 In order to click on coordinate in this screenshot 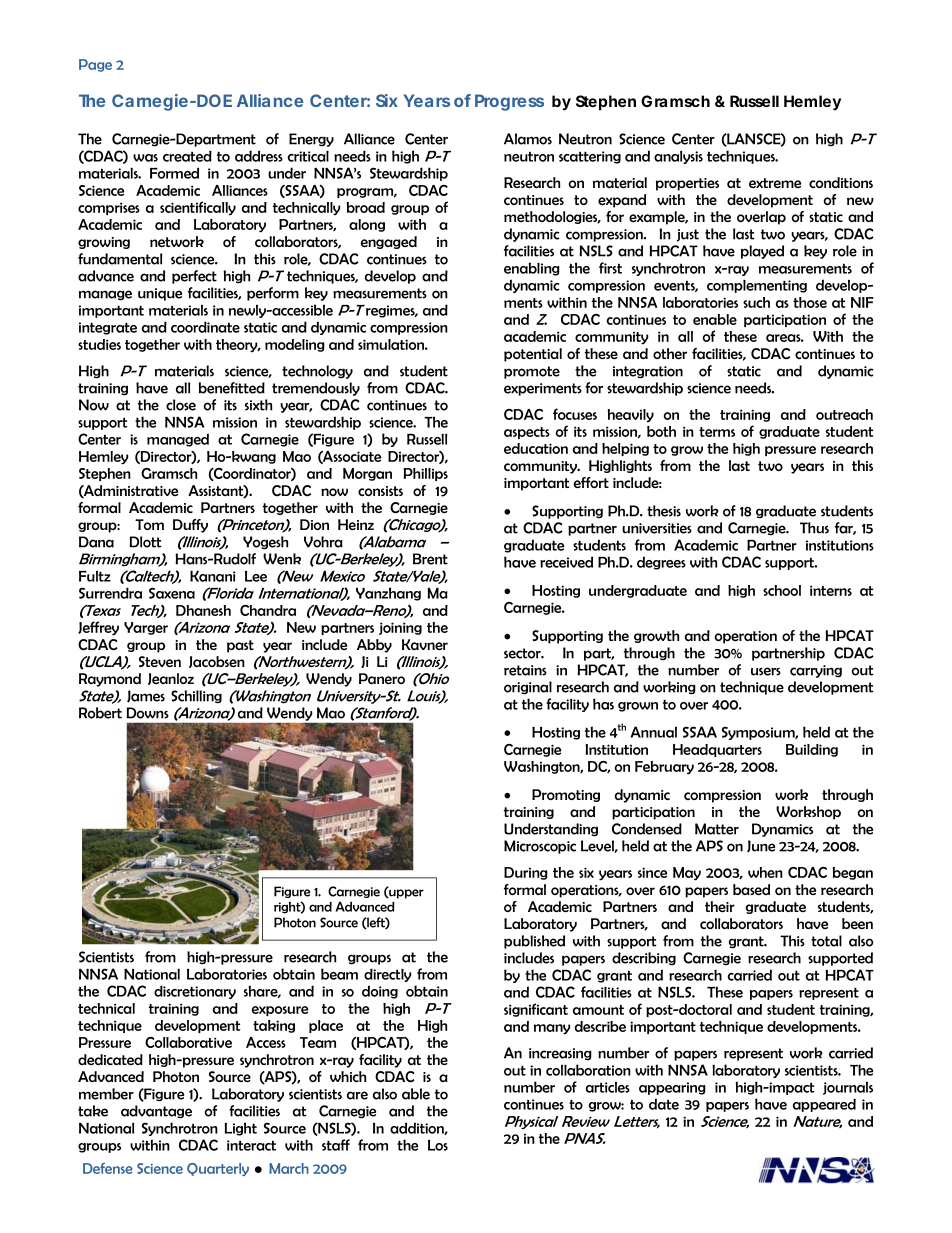, I will do `click(205, 327)`.
